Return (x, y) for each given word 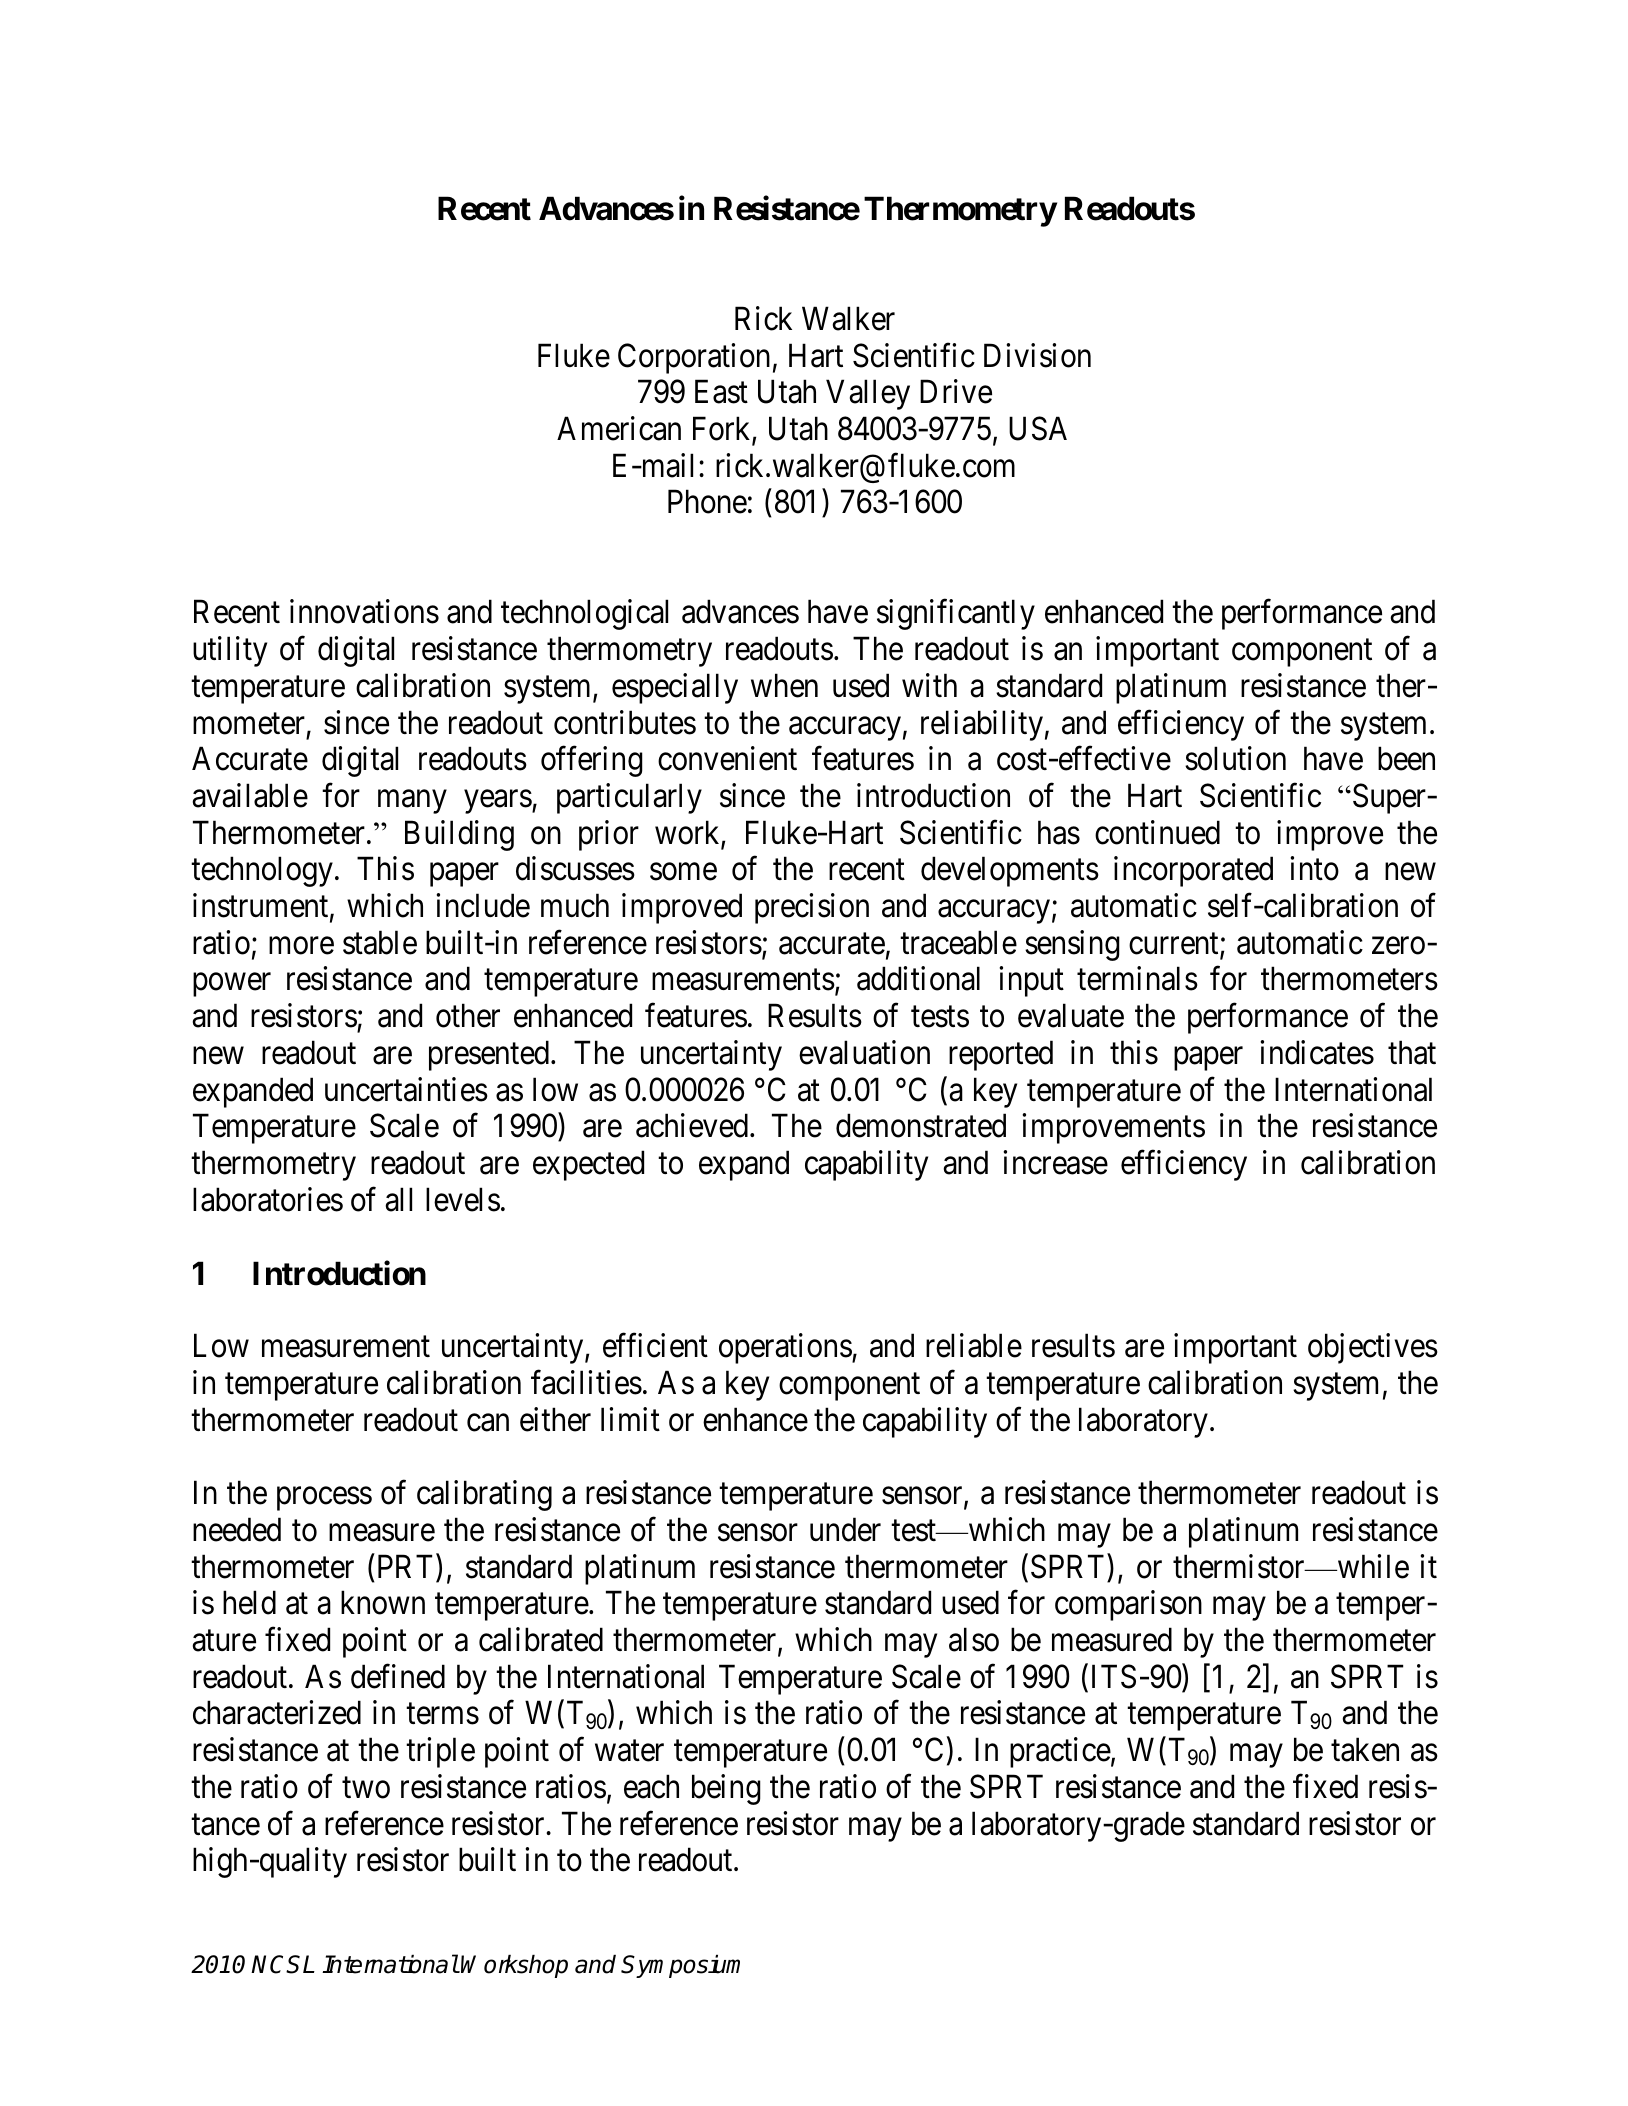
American (619, 428)
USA (1038, 428)
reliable (974, 1346)
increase (1055, 1162)
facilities (586, 1382)
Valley (868, 394)
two (366, 1788)
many (412, 802)
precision (812, 908)
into (1314, 869)
